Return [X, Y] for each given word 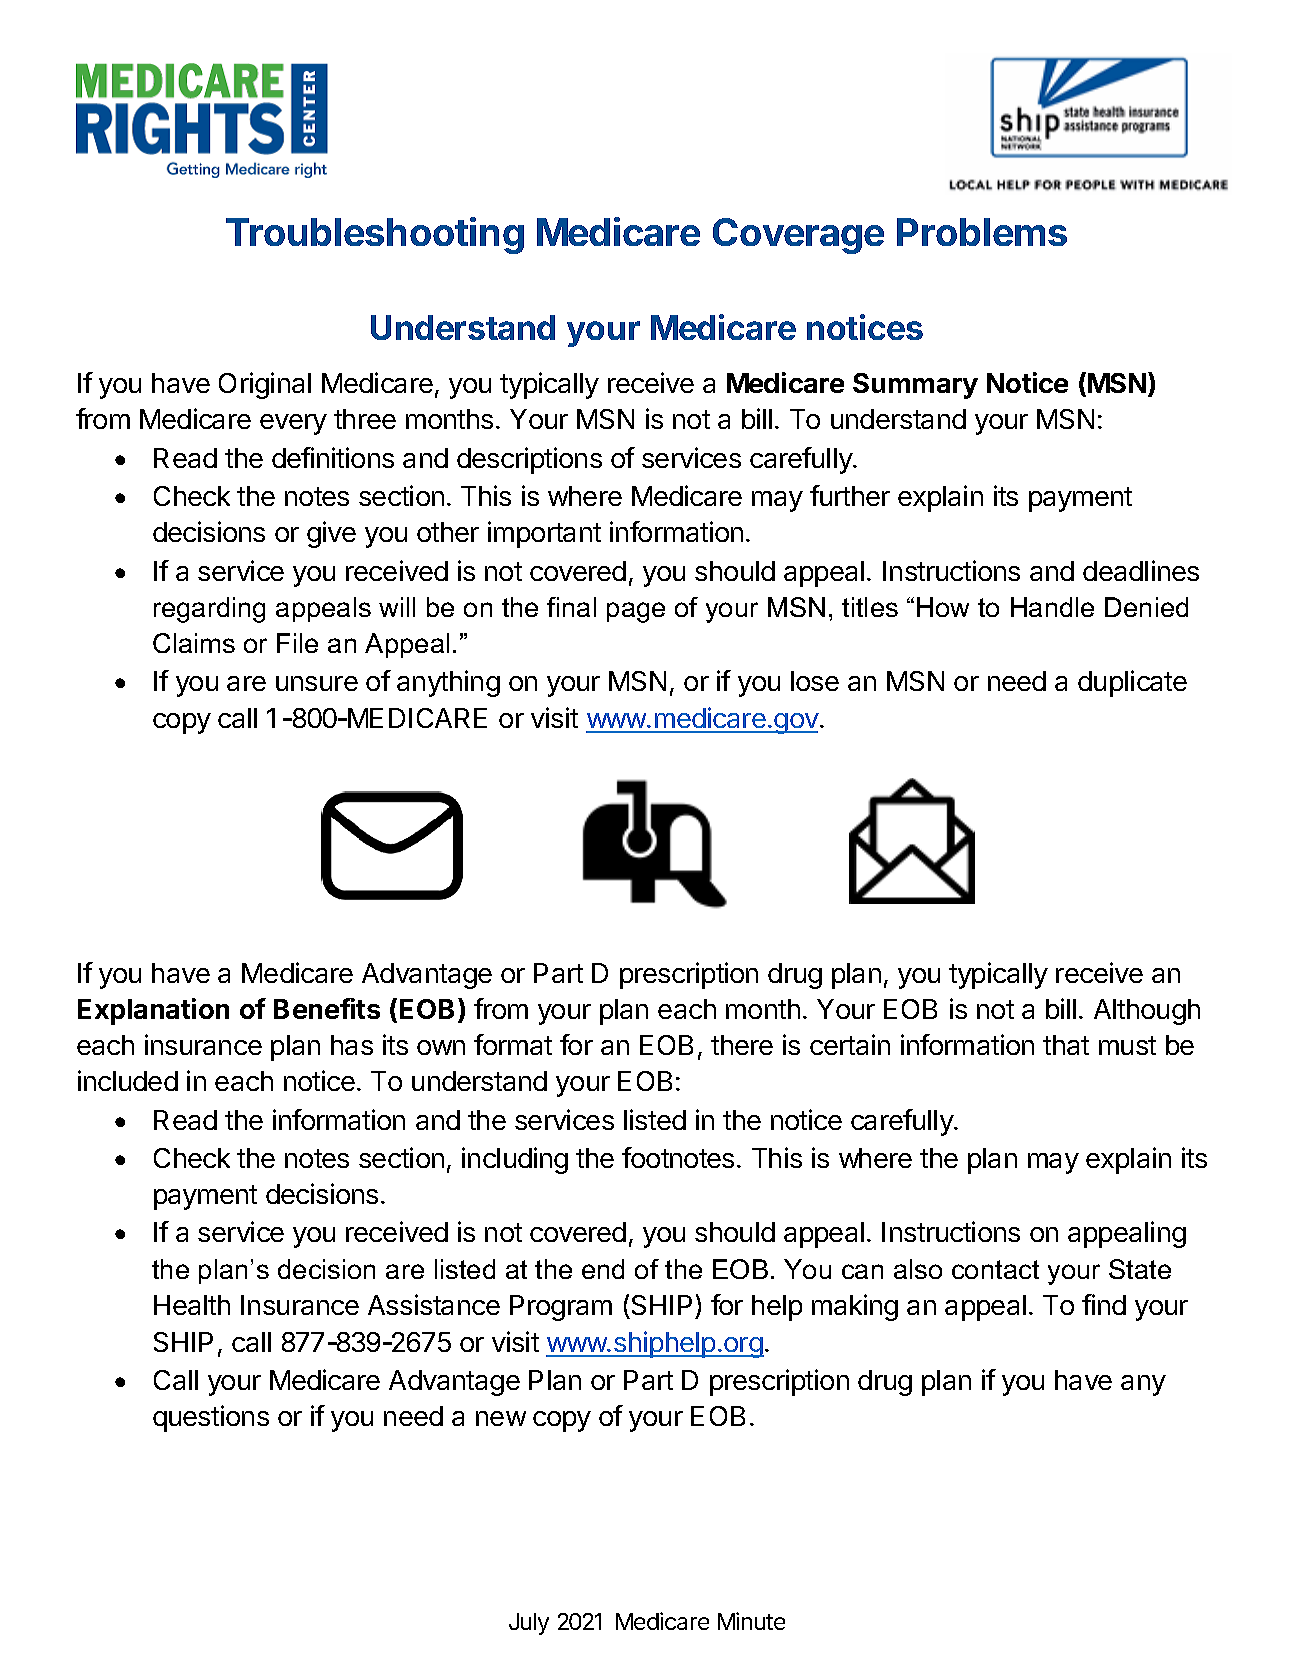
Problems [982, 232]
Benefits [327, 1008]
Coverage [798, 236]
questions [211, 1418]
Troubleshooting [375, 235]
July [529, 1624]
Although [1147, 1012]
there [742, 1045]
